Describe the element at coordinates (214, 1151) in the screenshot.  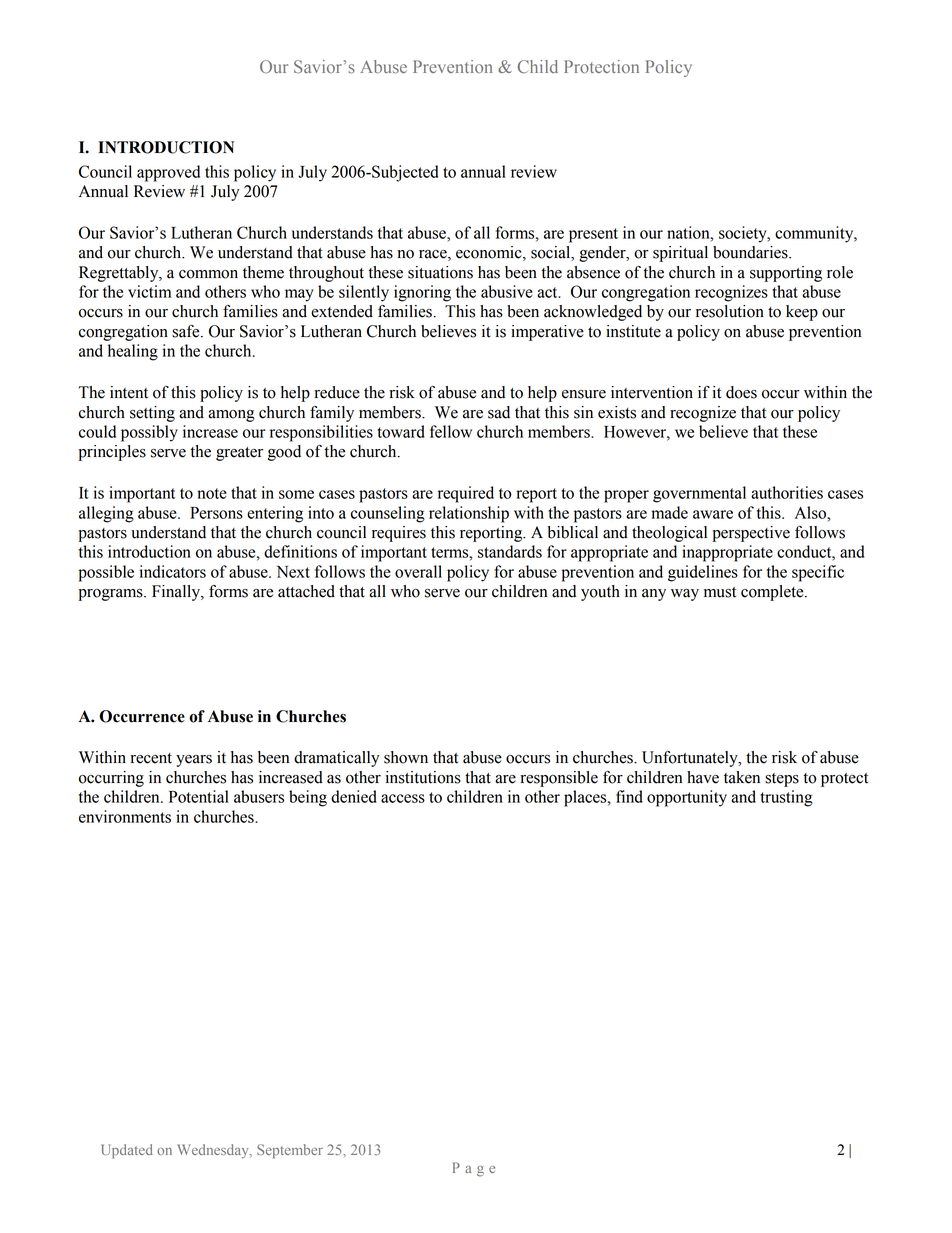
I see `Wednesday` at that location.
